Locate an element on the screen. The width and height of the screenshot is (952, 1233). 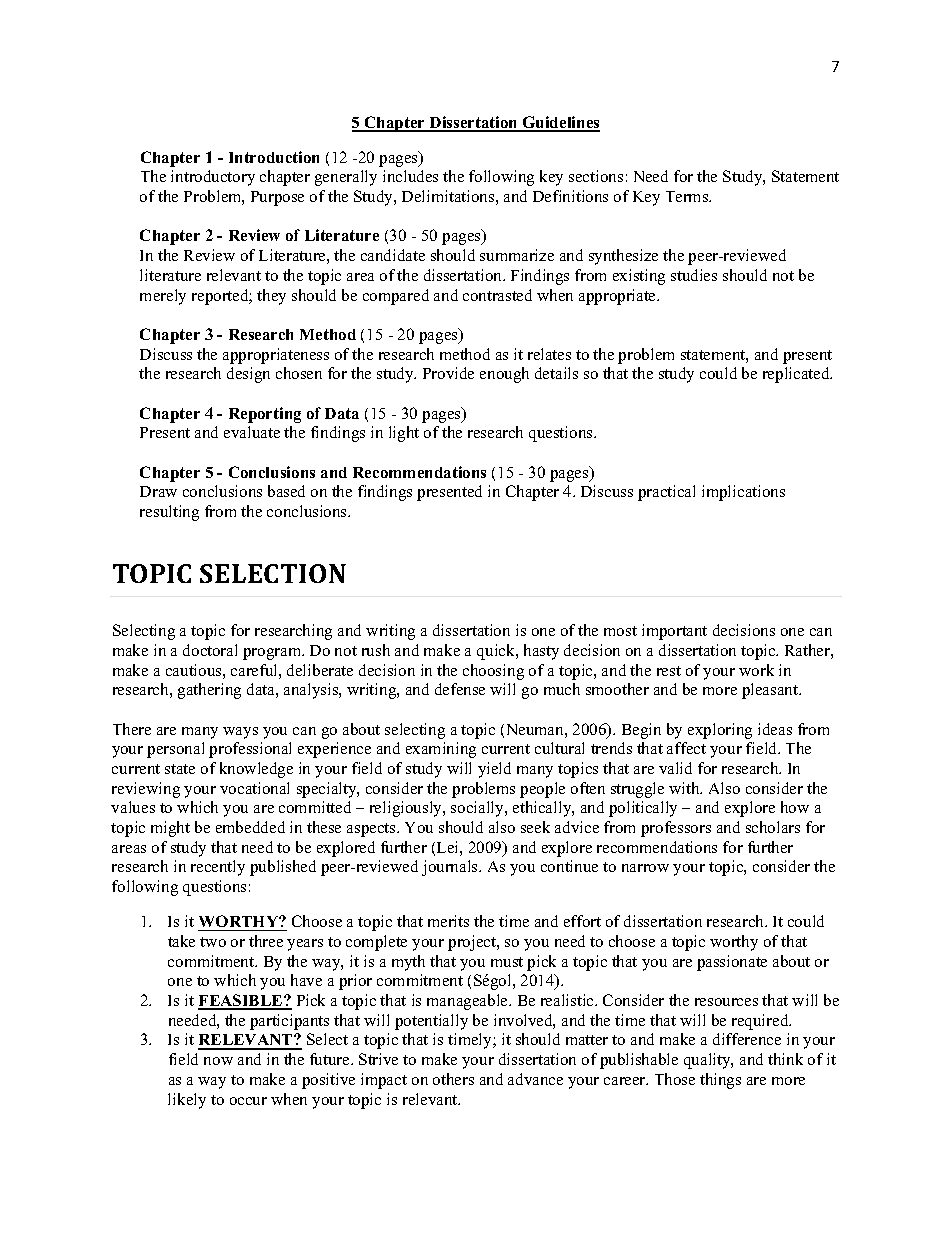
introductory is located at coordinates (213, 178).
